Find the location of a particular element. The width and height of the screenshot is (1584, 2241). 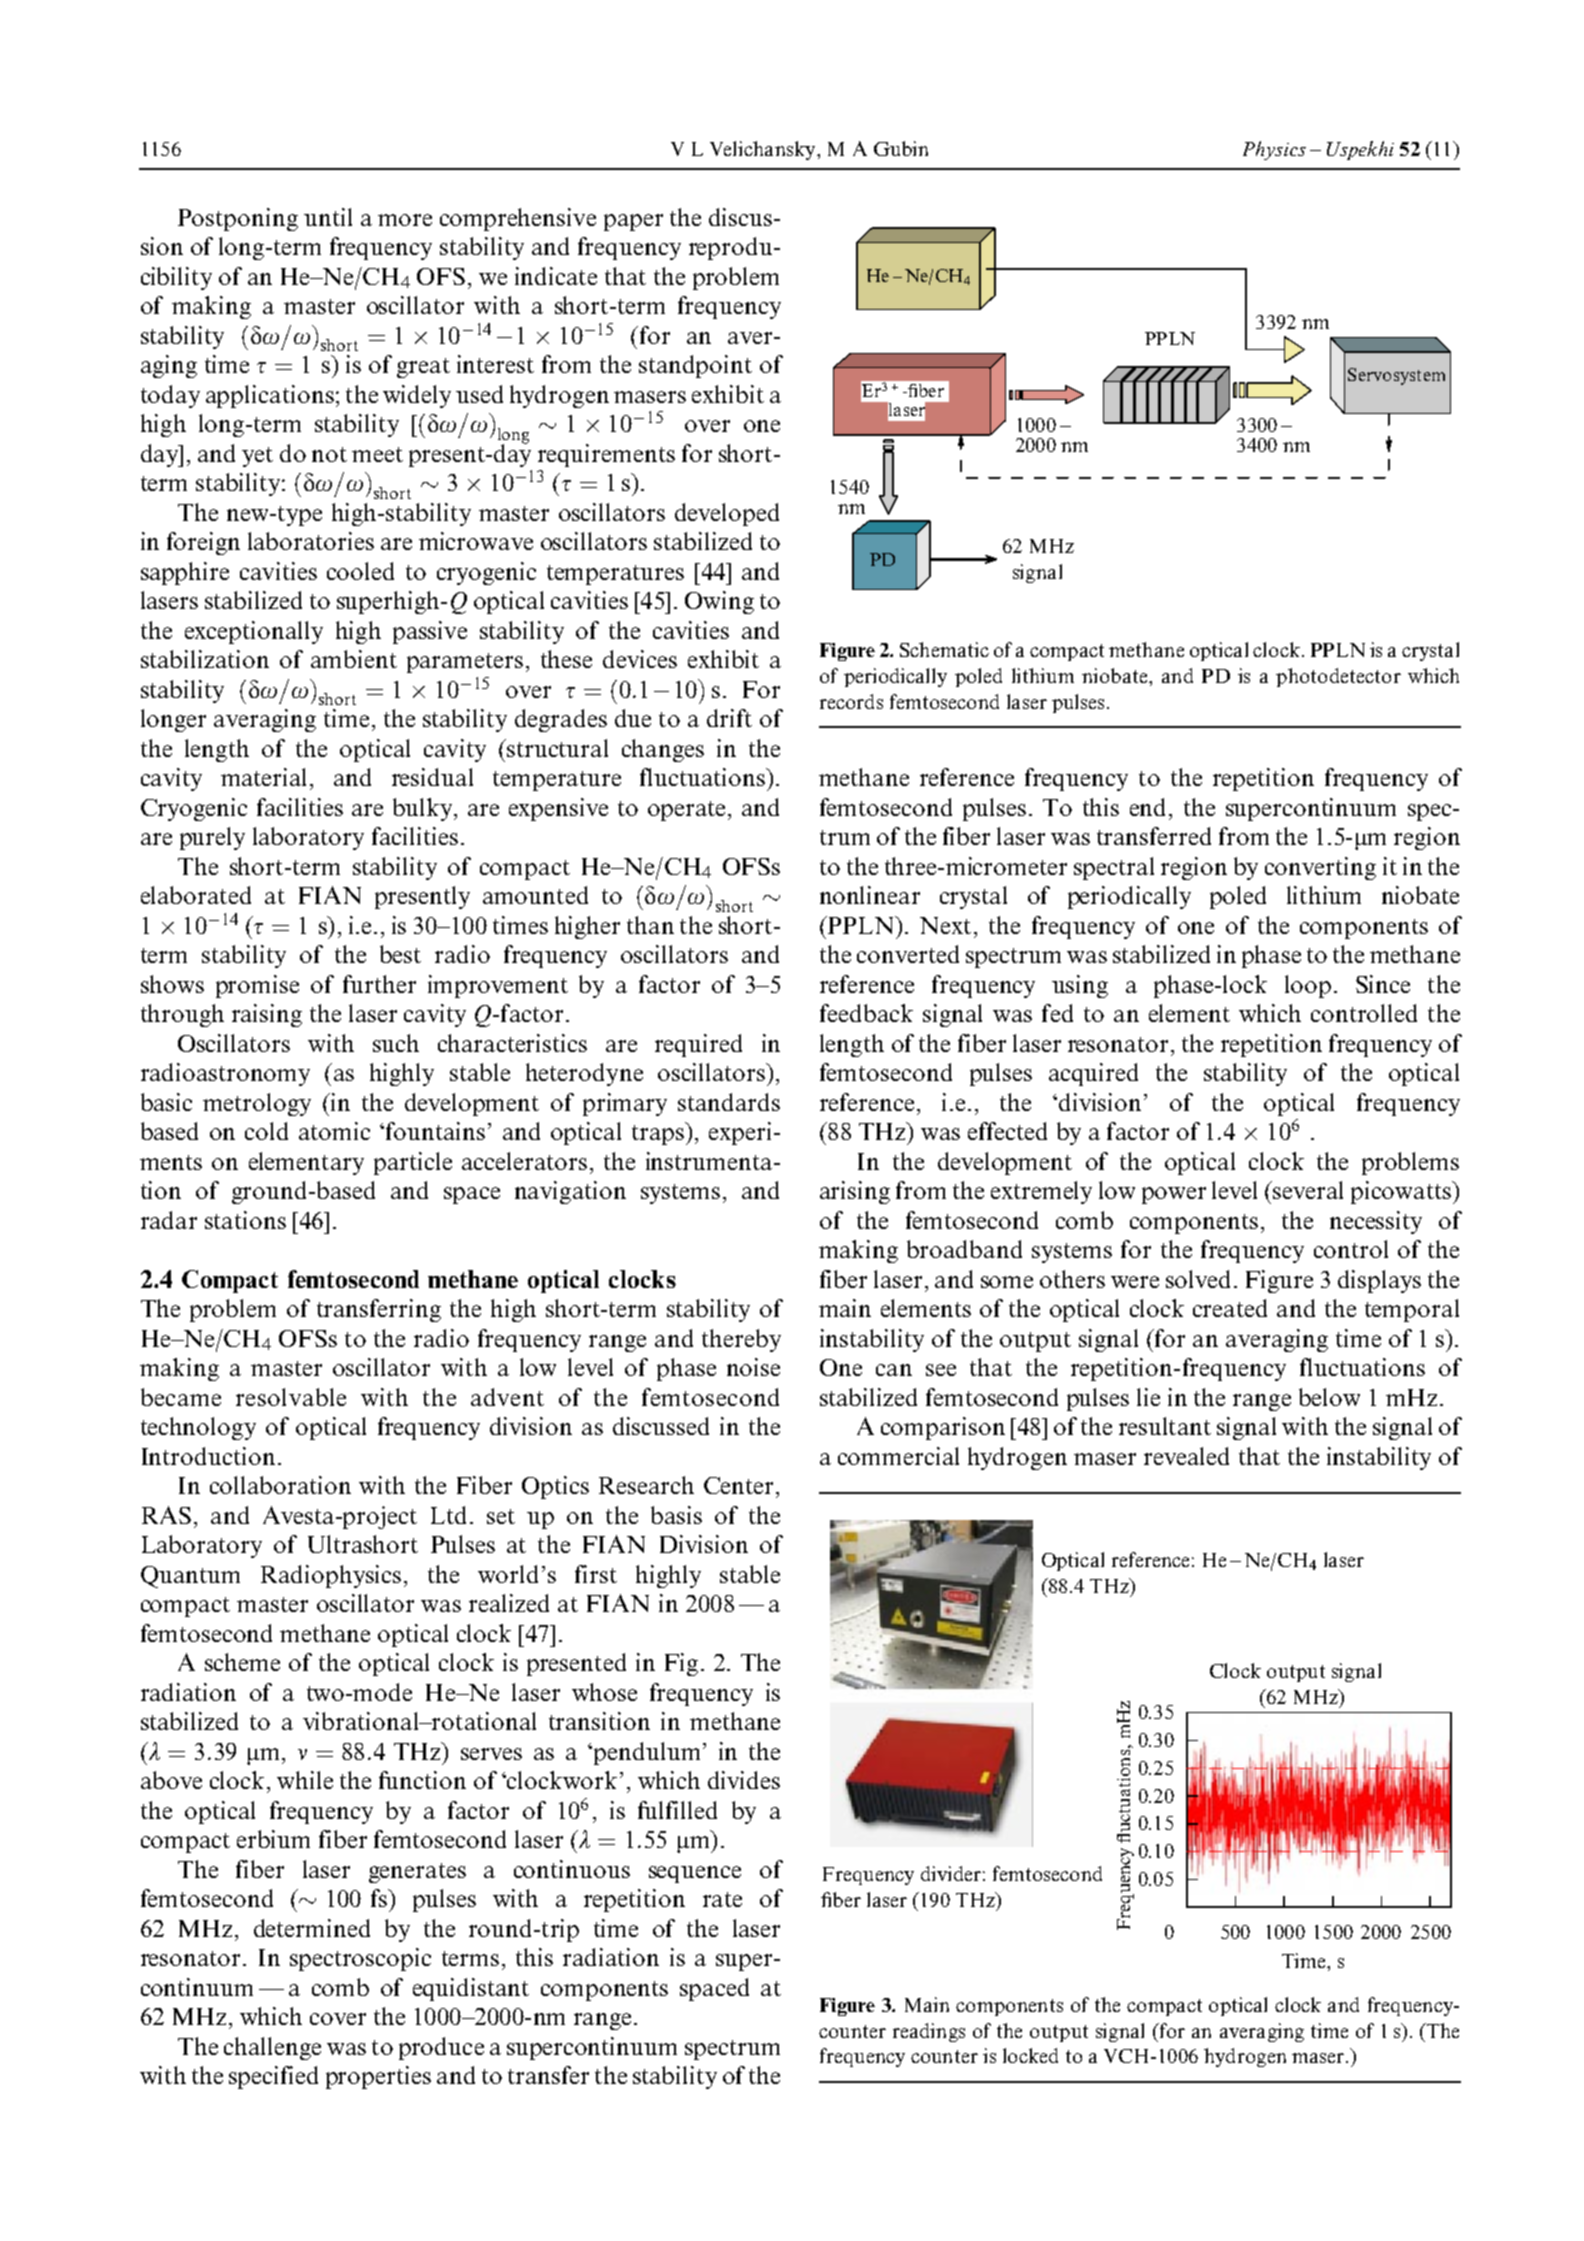

atomic is located at coordinates (334, 1131).
